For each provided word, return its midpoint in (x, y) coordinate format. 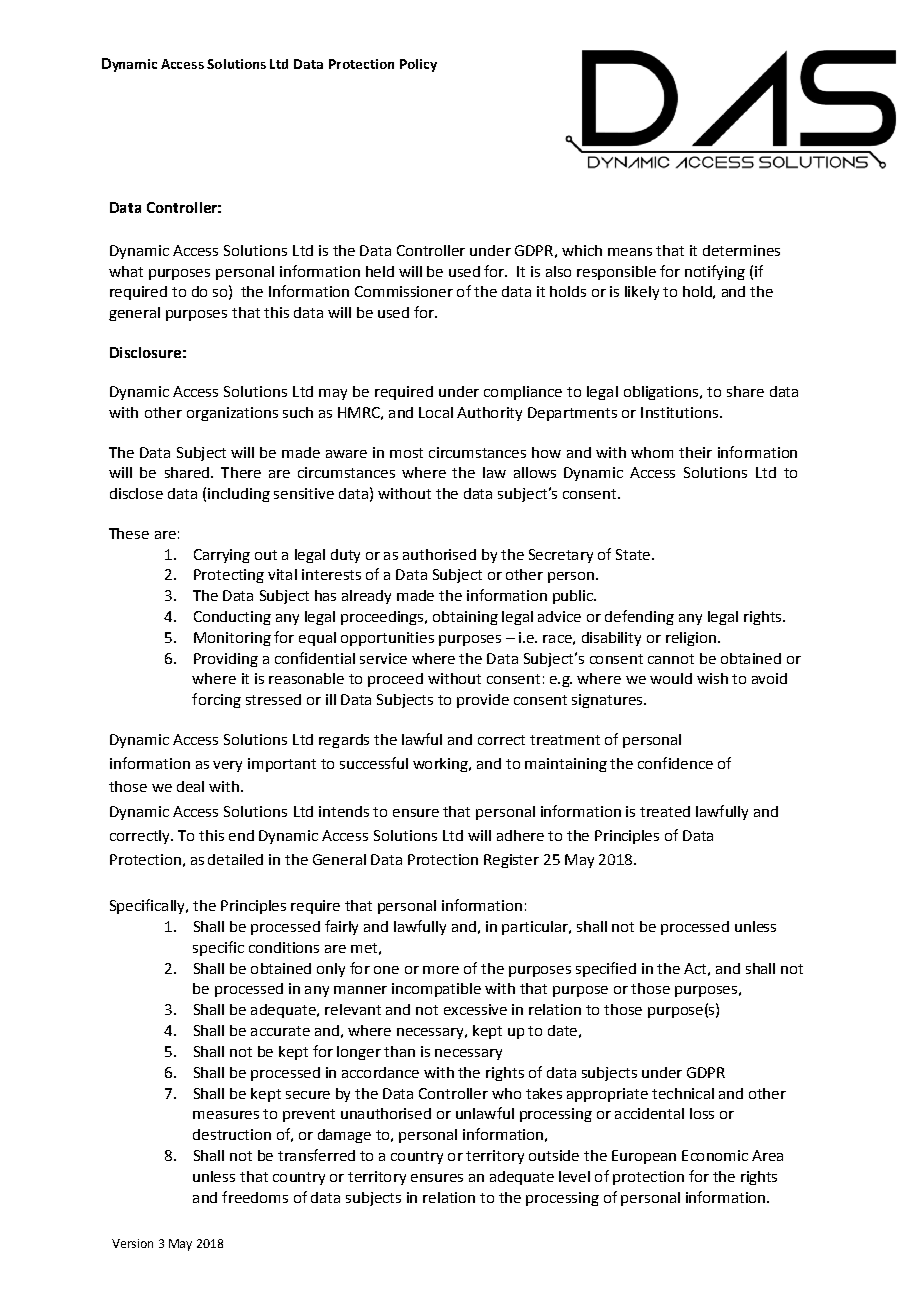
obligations (661, 393)
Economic (715, 1155)
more (441, 970)
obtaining (465, 618)
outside (554, 1155)
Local (436, 412)
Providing (226, 660)
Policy (418, 65)
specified (606, 969)
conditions (284, 947)
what (126, 271)
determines (741, 250)
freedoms (255, 1197)
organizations (232, 414)
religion (691, 639)
